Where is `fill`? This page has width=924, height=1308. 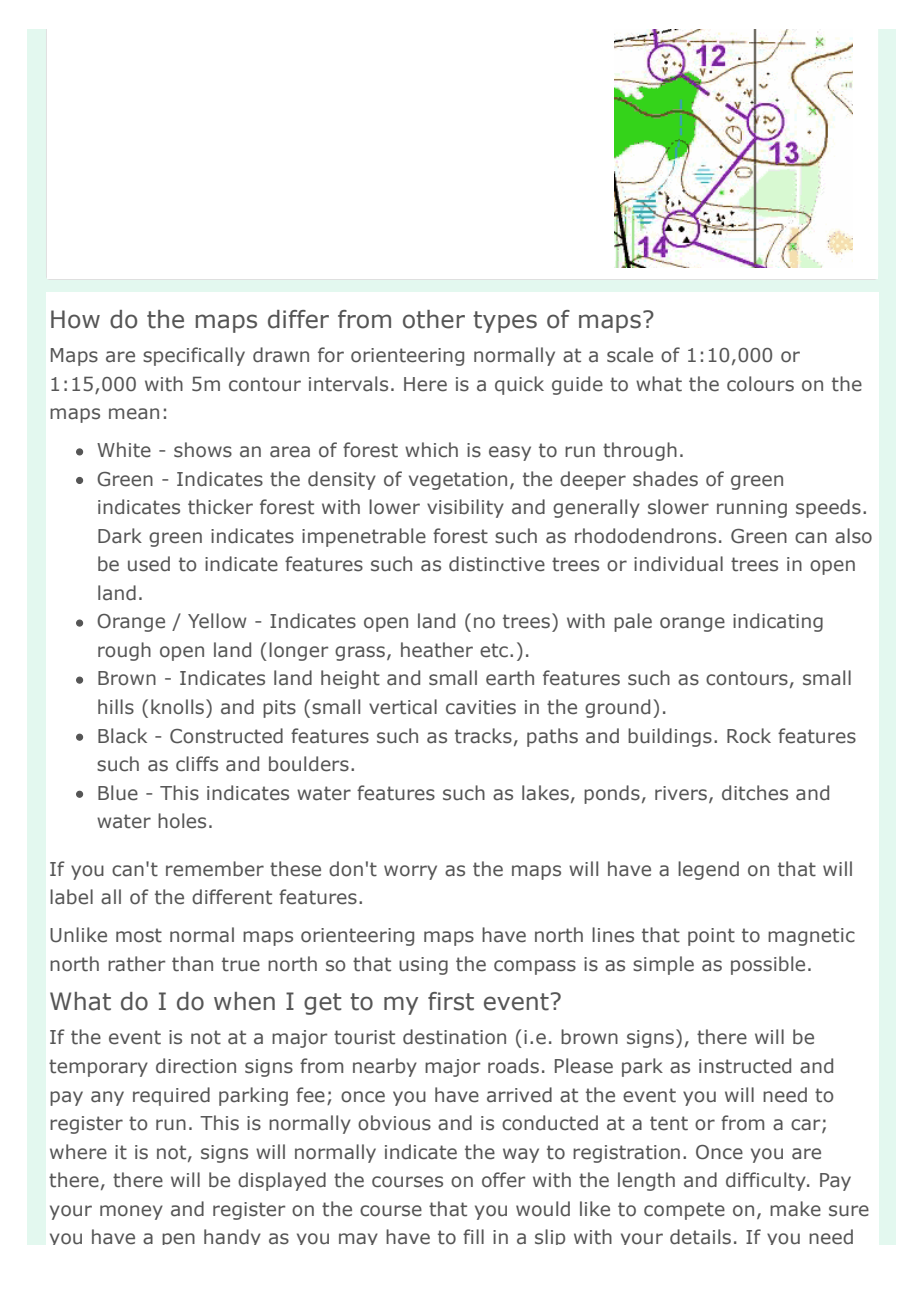
fill is located at coordinates (473, 1236).
